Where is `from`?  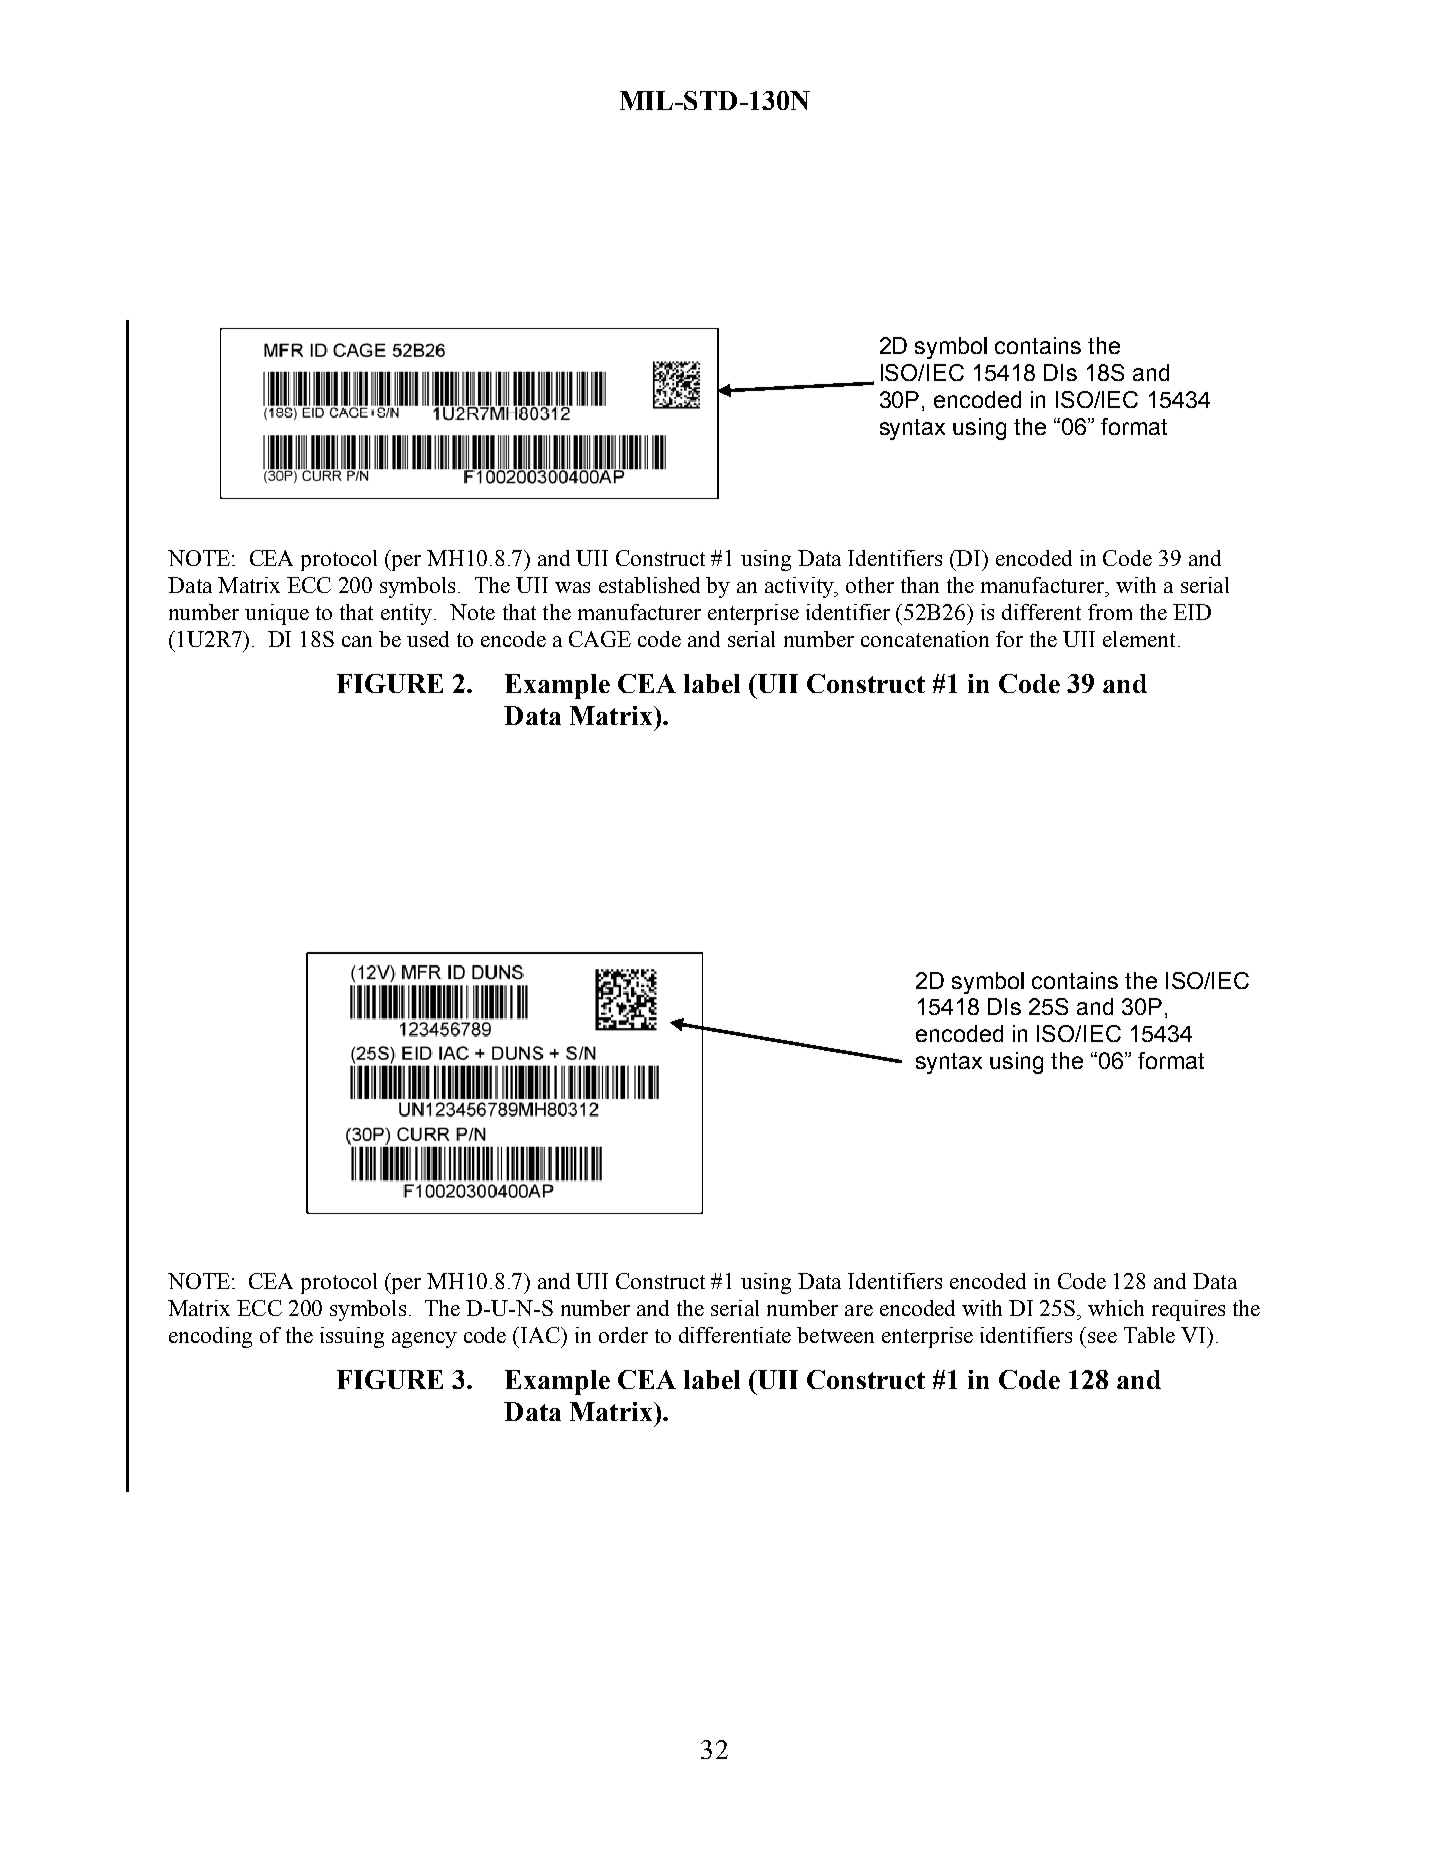
from is located at coordinates (1110, 612).
